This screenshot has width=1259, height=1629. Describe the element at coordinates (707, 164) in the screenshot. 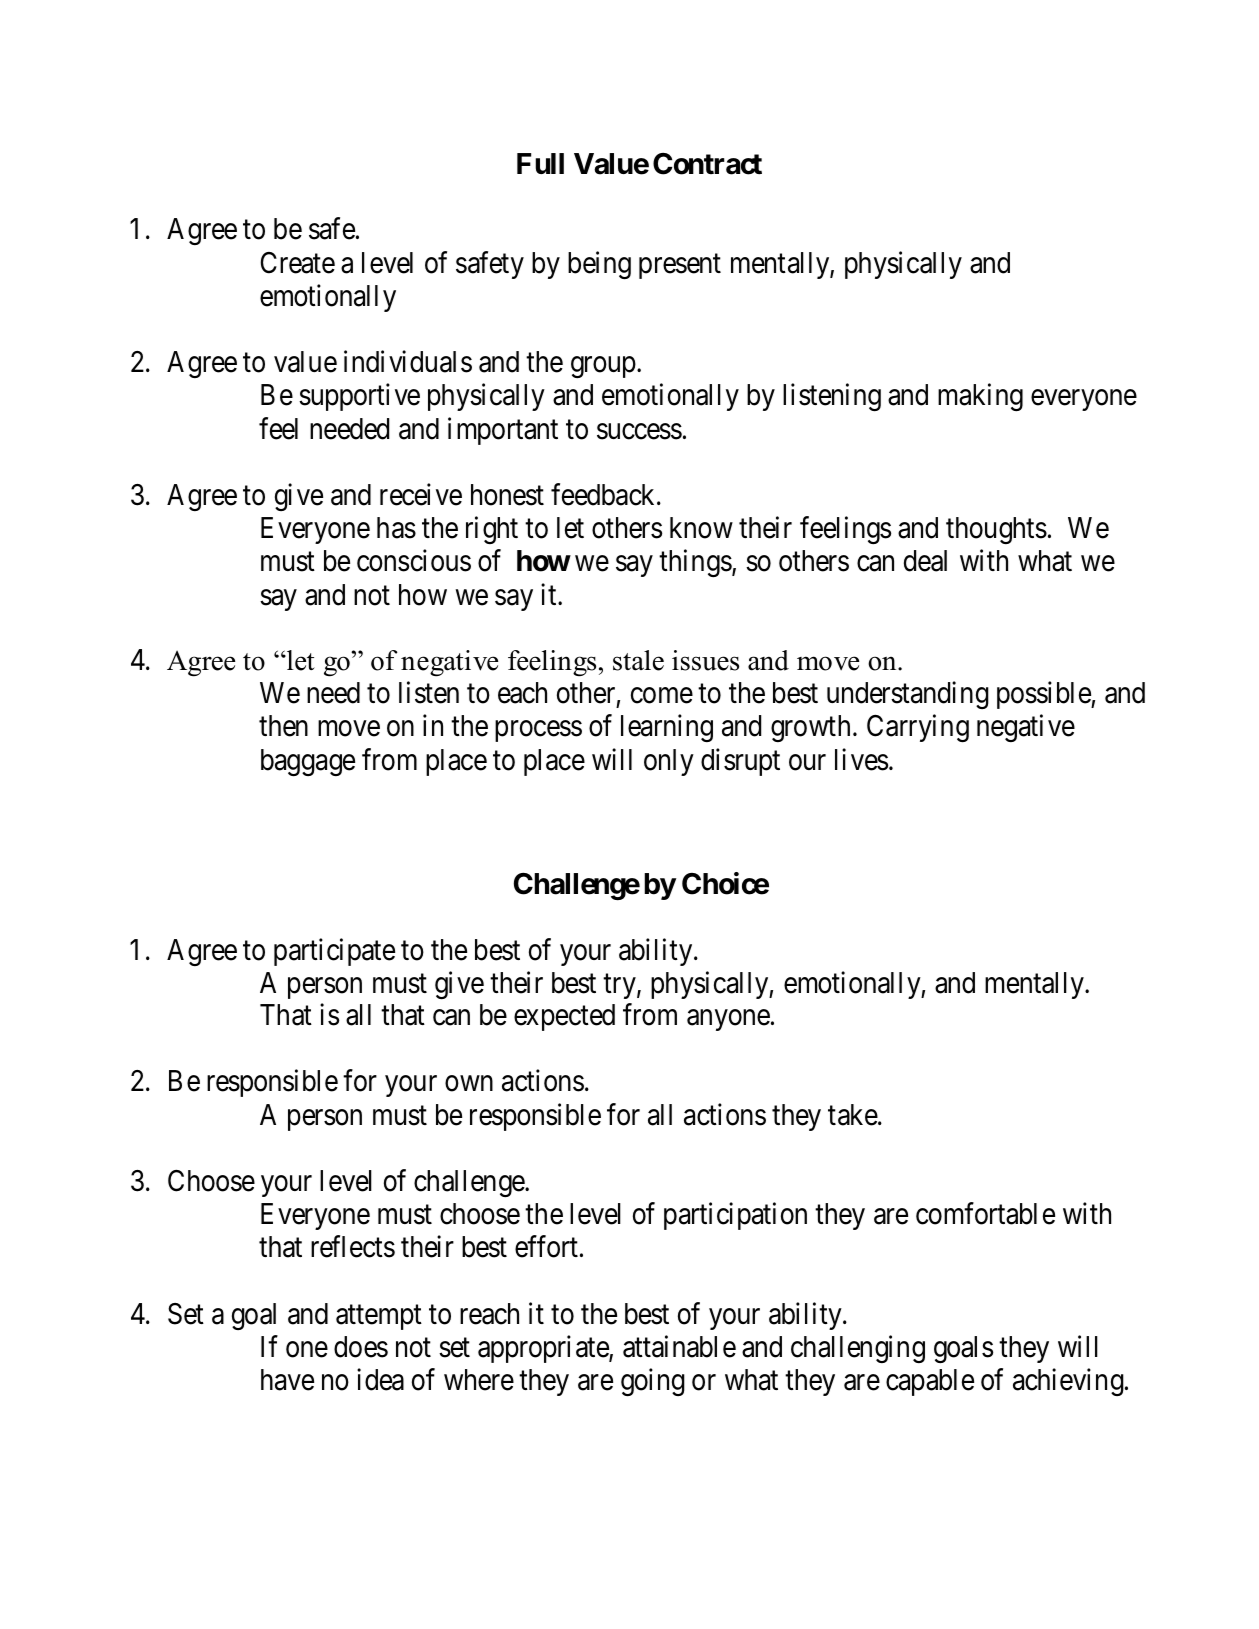

I see `Contract` at that location.
